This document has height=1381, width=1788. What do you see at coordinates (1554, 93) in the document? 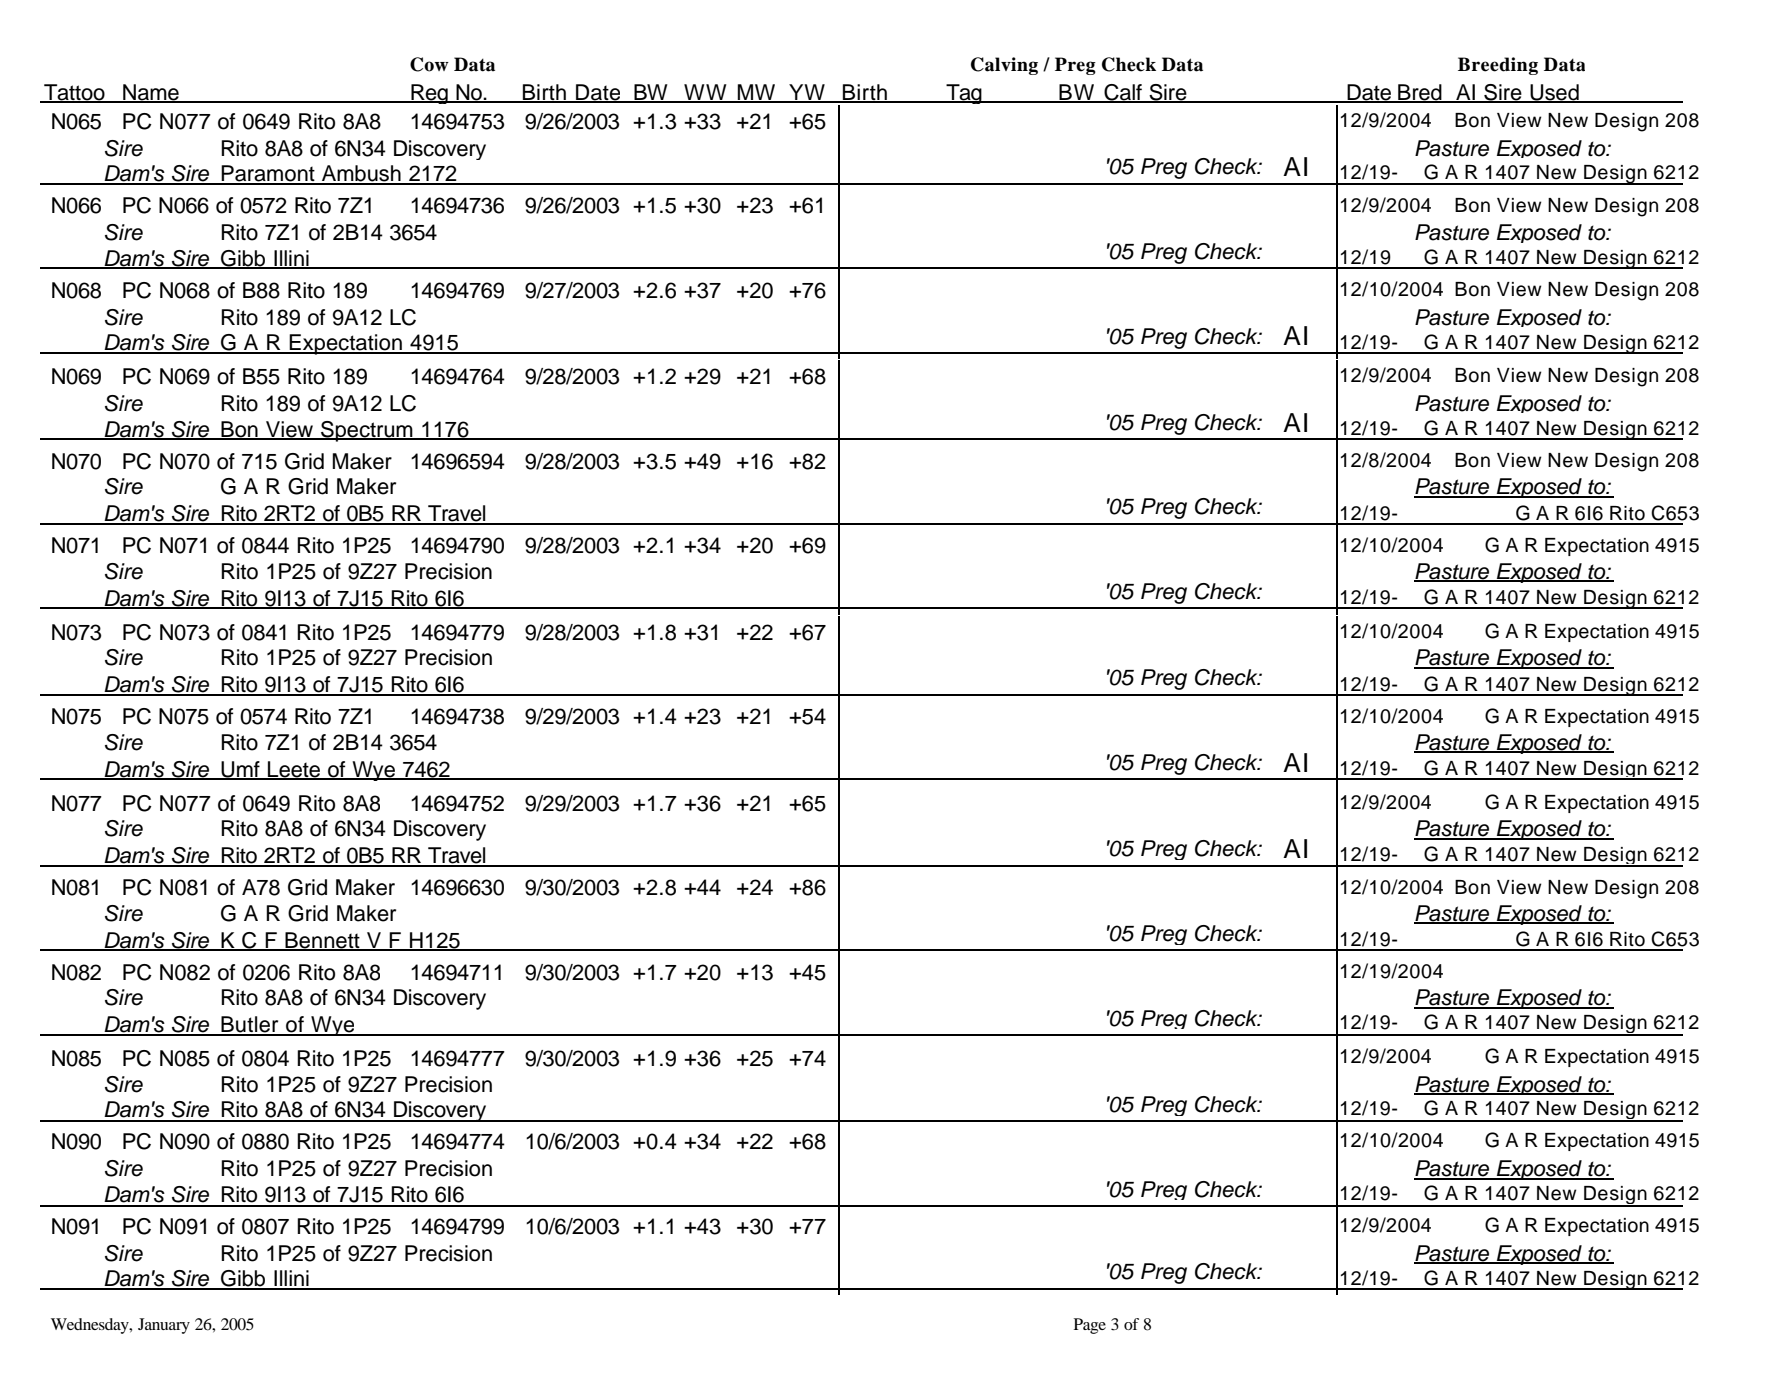
I see `Used` at bounding box center [1554, 93].
